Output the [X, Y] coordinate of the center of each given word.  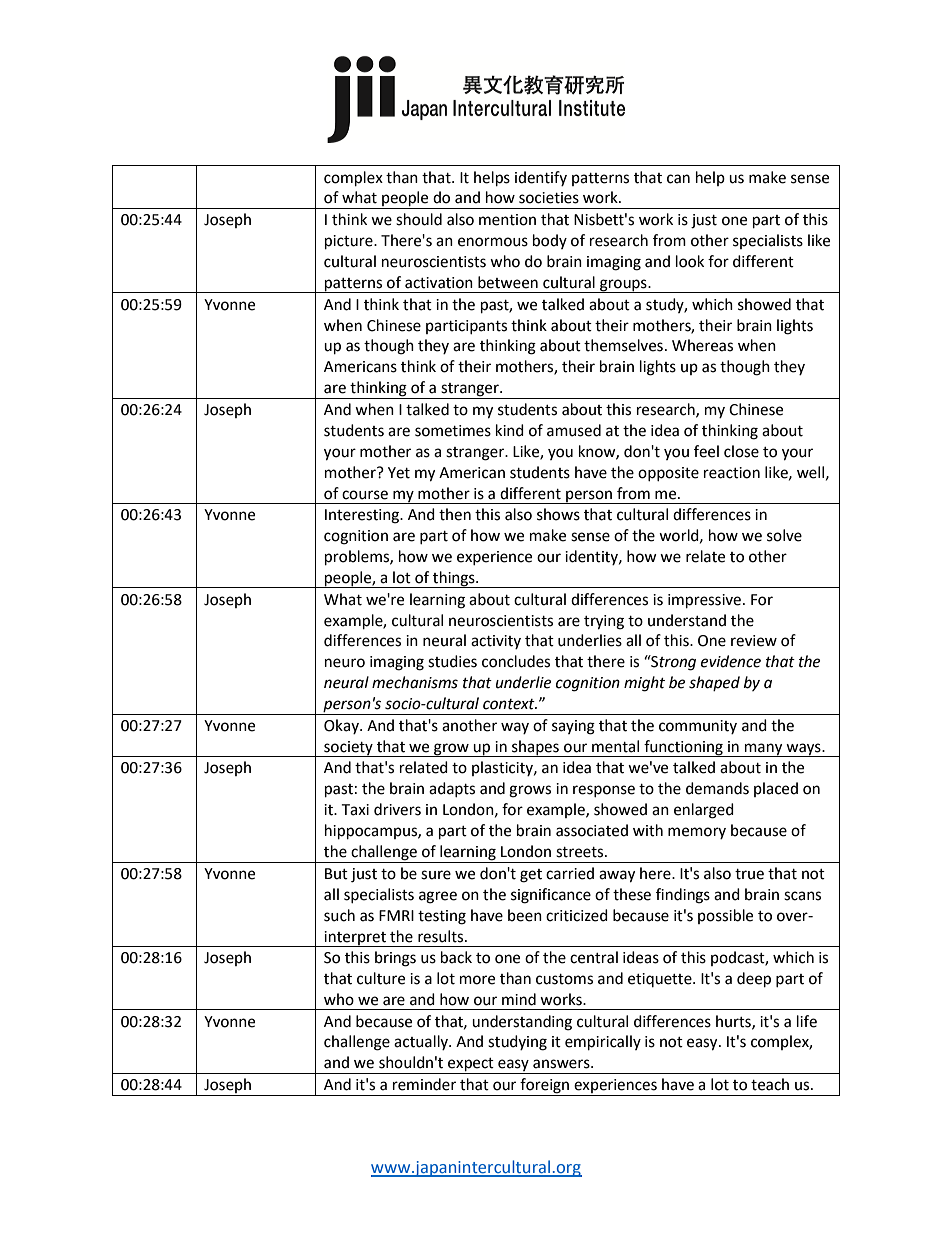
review [754, 641]
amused [574, 430]
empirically [603, 1043]
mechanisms [415, 682]
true [749, 874]
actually [422, 1042]
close [741, 451]
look [690, 261]
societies [549, 198]
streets [581, 852]
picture [350, 242]
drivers [397, 809]
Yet [399, 473]
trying [604, 622]
